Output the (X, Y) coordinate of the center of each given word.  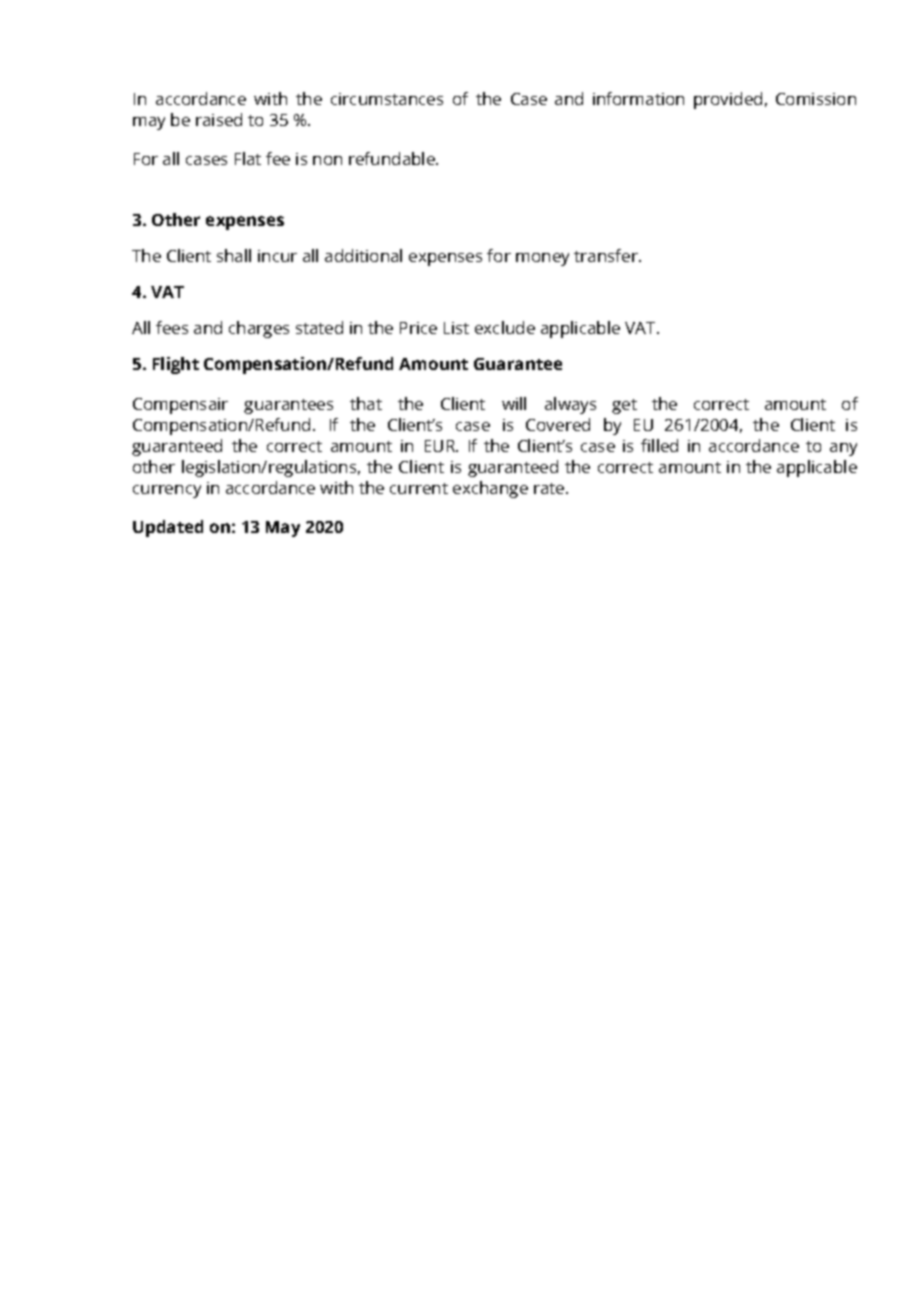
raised (219, 119)
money (542, 259)
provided (728, 100)
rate (549, 488)
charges (259, 329)
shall (234, 255)
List (456, 328)
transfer (607, 255)
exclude (505, 327)
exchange (490, 489)
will (514, 403)
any (843, 449)
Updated (168, 528)
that (366, 403)
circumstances (387, 99)
